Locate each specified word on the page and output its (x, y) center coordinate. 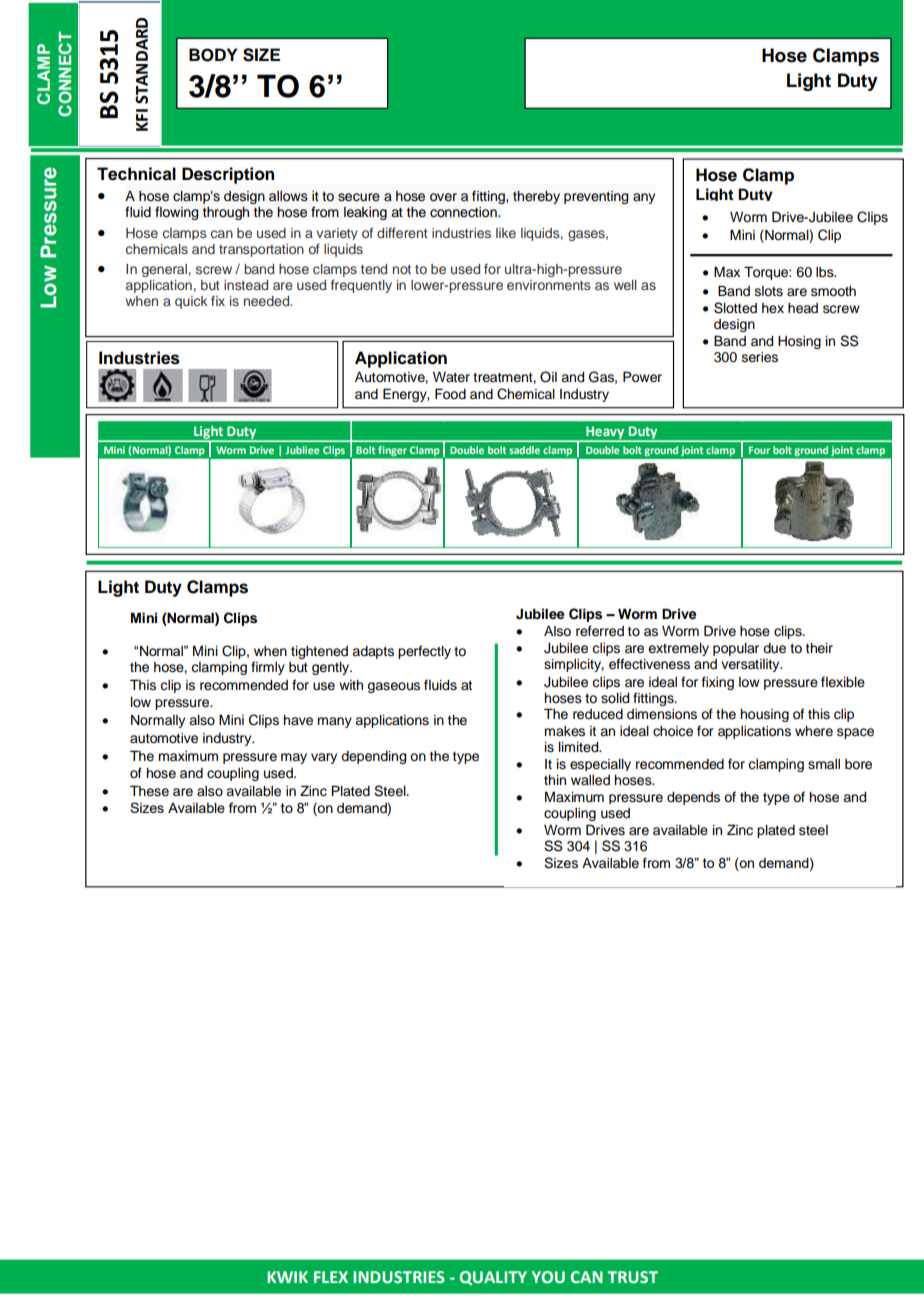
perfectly (424, 652)
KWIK (287, 1277)
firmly (268, 668)
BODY (213, 55)
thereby (536, 197)
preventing (596, 197)
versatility (751, 665)
